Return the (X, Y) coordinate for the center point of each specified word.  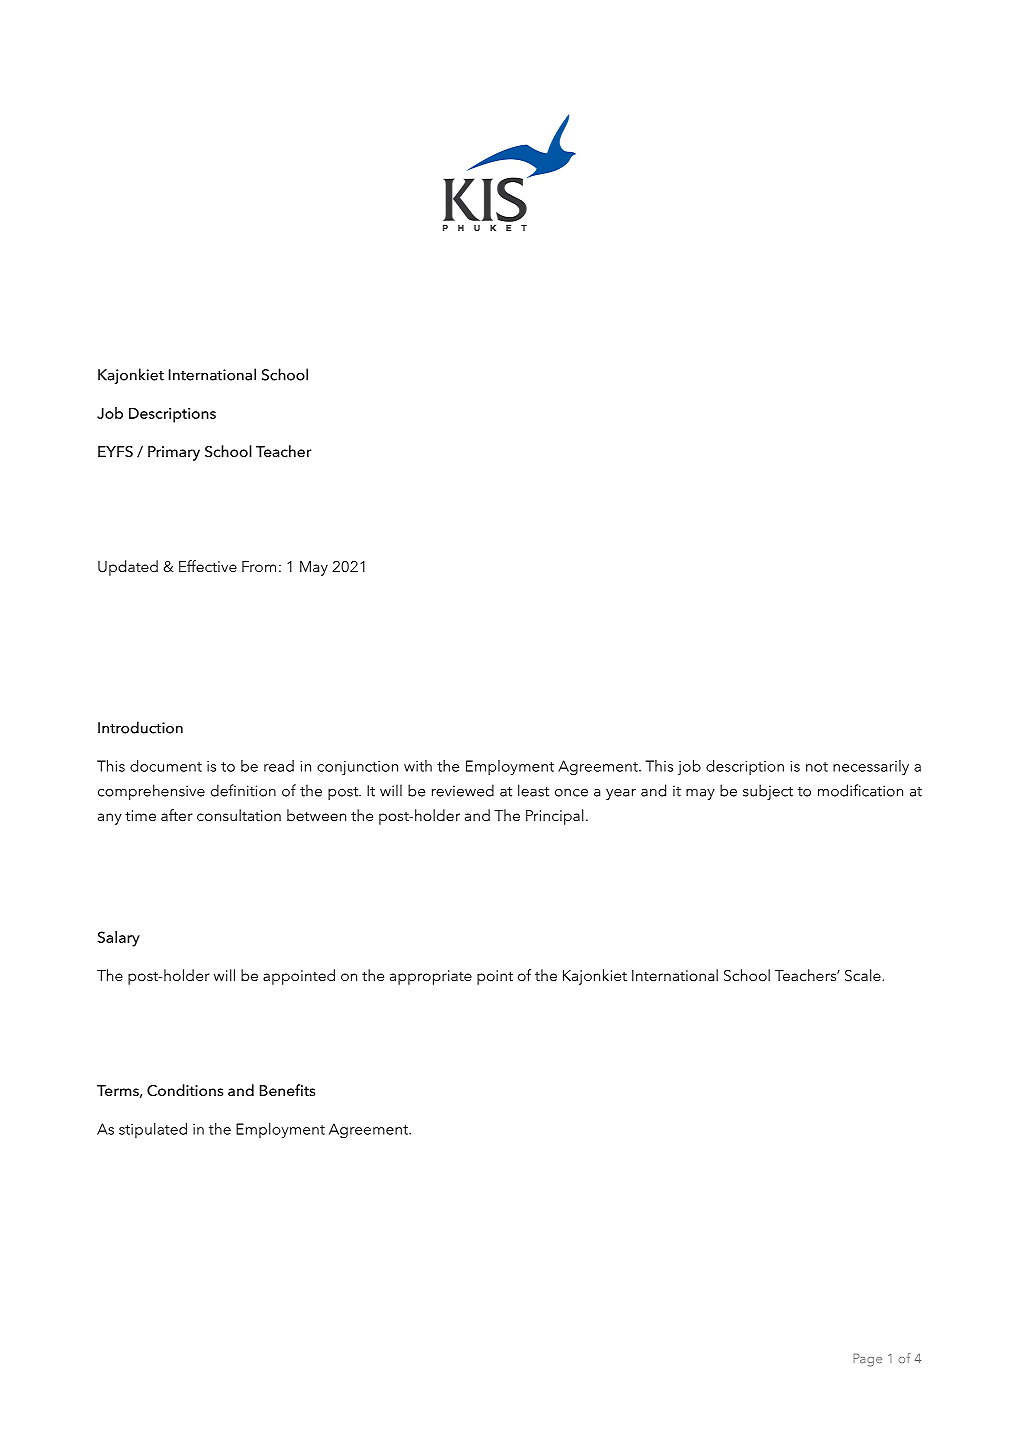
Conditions (185, 1090)
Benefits (287, 1090)
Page (867, 1360)
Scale (864, 975)
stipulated (153, 1130)
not (817, 767)
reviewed (463, 790)
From (259, 566)
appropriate (431, 977)
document (166, 766)
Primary (174, 453)
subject (768, 792)
